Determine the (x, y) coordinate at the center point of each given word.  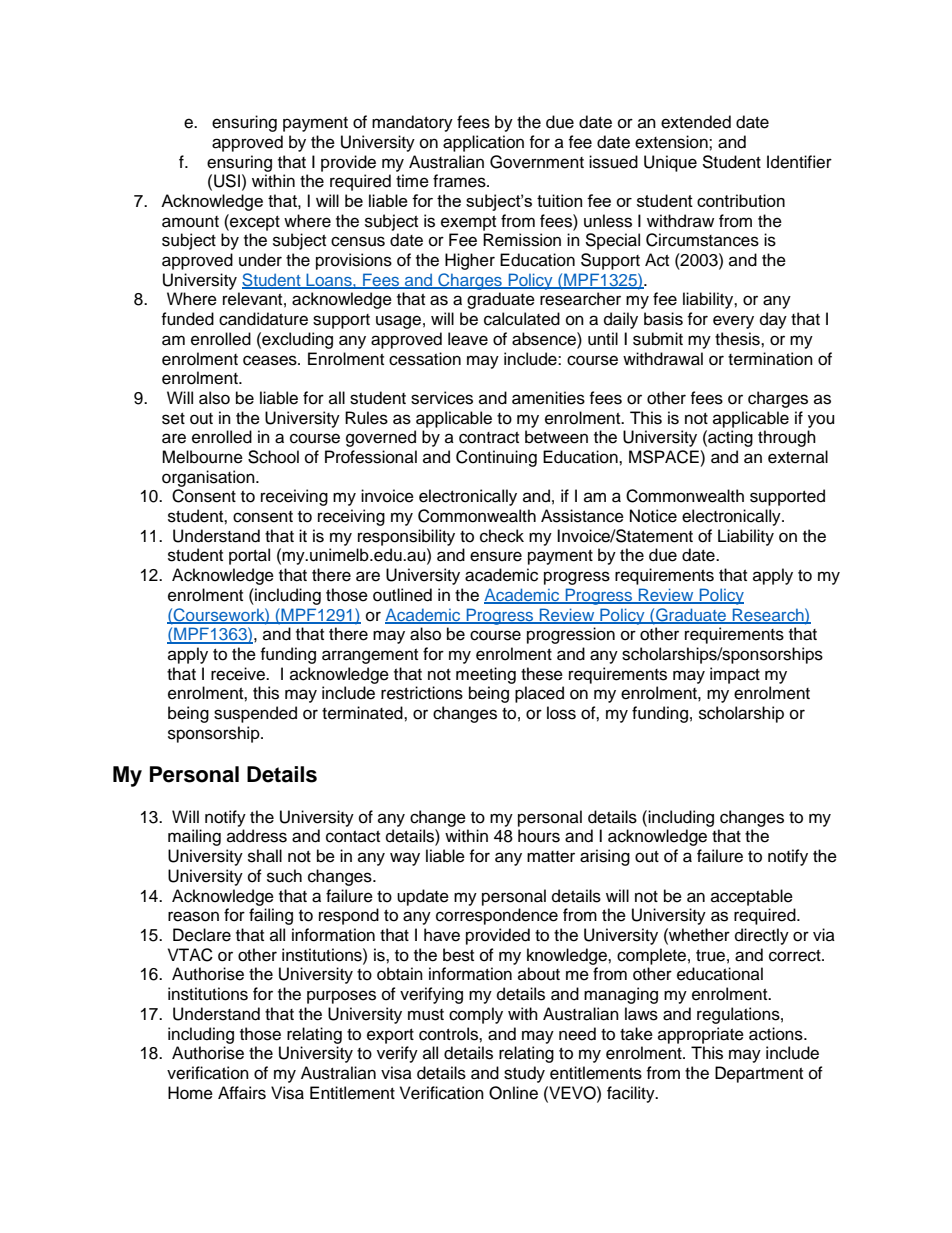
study (524, 1074)
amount (190, 222)
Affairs (242, 1093)
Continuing (496, 458)
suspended (255, 714)
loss (561, 713)
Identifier (799, 162)
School (273, 457)
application (483, 143)
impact (735, 675)
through (787, 438)
